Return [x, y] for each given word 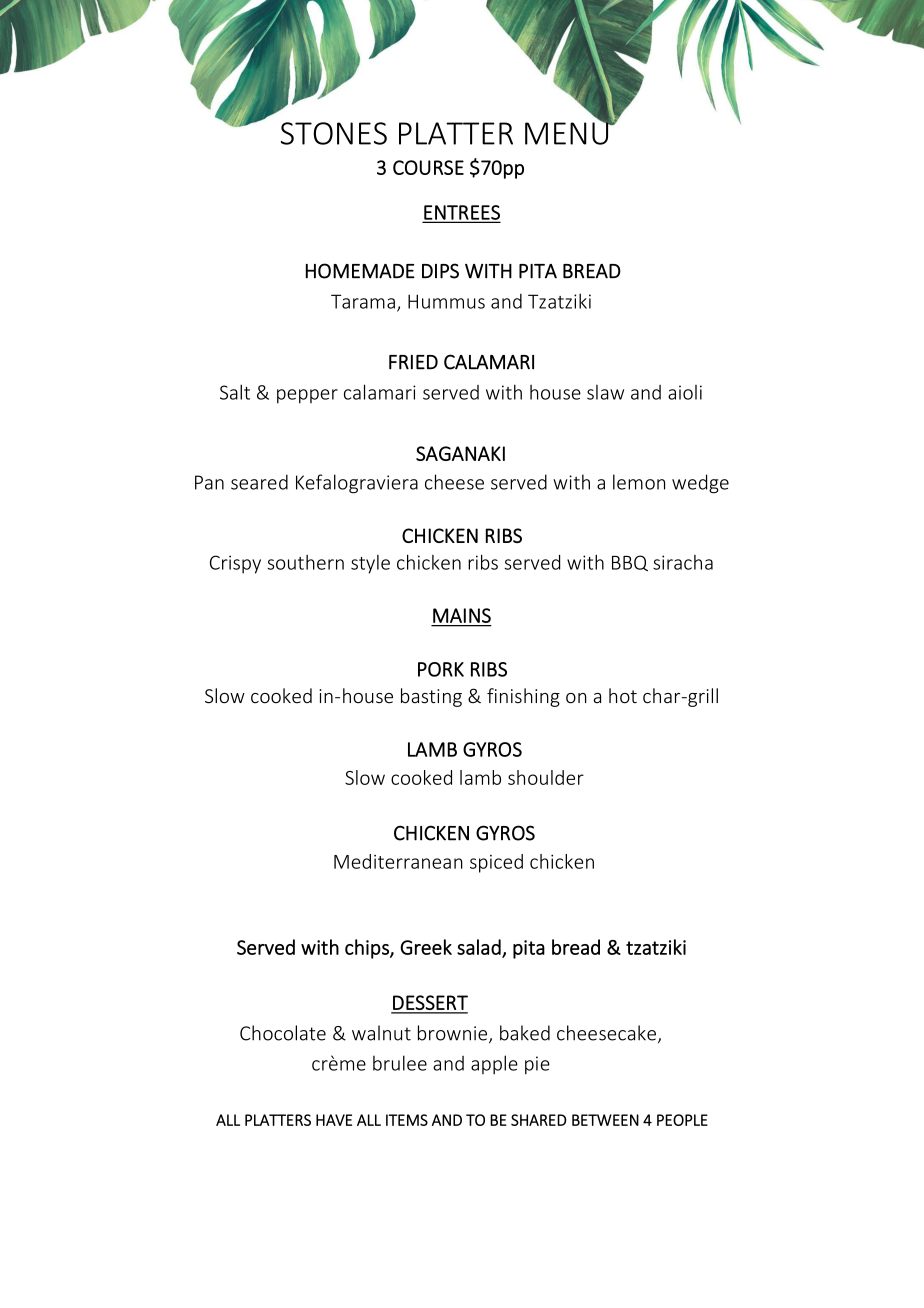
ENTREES [461, 213]
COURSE [428, 167]
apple [494, 1065]
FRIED [413, 362]
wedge [700, 484]
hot [623, 696]
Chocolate [283, 1033]
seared [259, 482]
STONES [334, 133]
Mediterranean [398, 861]
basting [431, 697]
